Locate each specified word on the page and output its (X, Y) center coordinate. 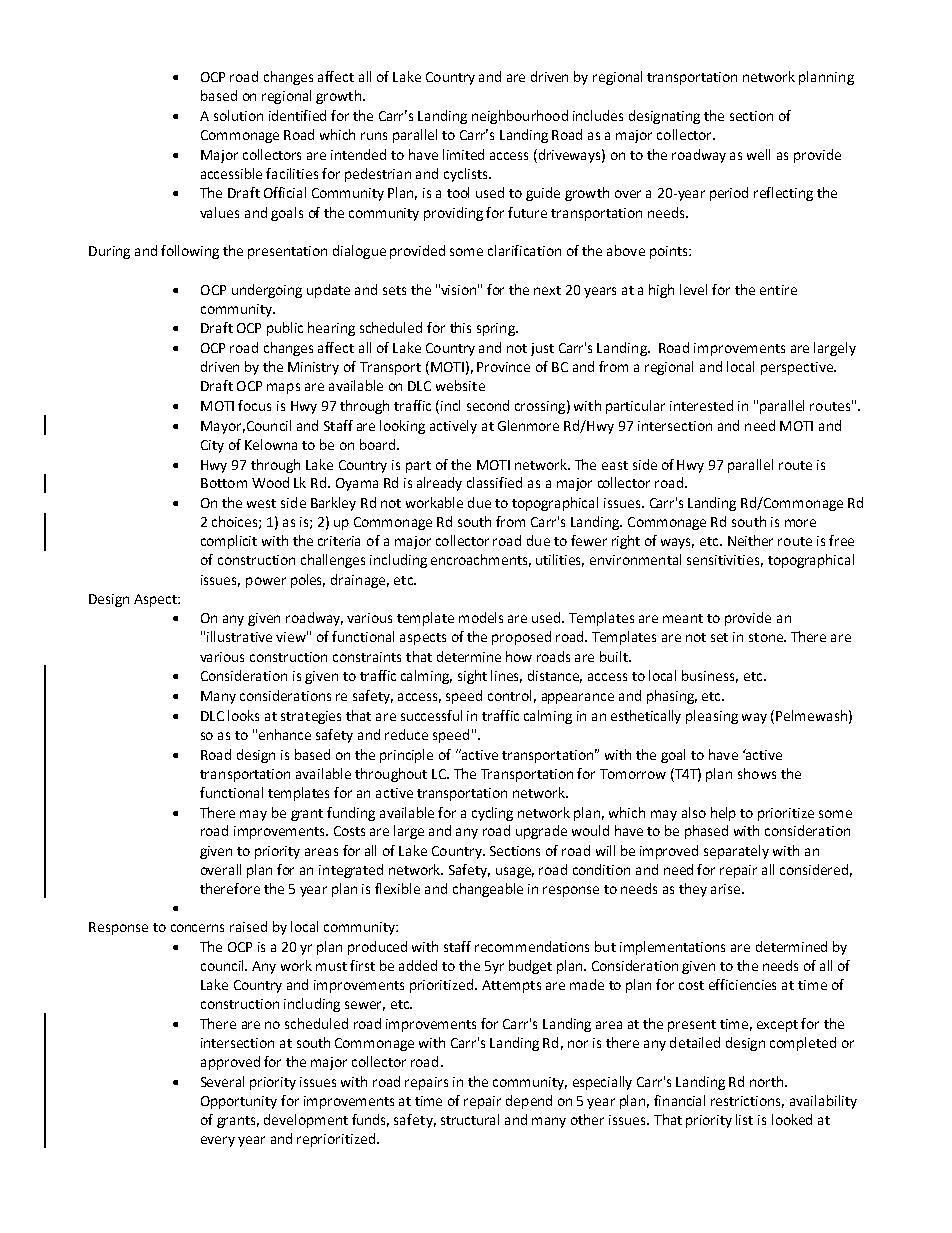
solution (238, 115)
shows (757, 773)
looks (243, 715)
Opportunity (239, 1102)
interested (701, 405)
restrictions (747, 1102)
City (212, 446)
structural (470, 1119)
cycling (492, 814)
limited (463, 154)
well (758, 154)
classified (494, 482)
